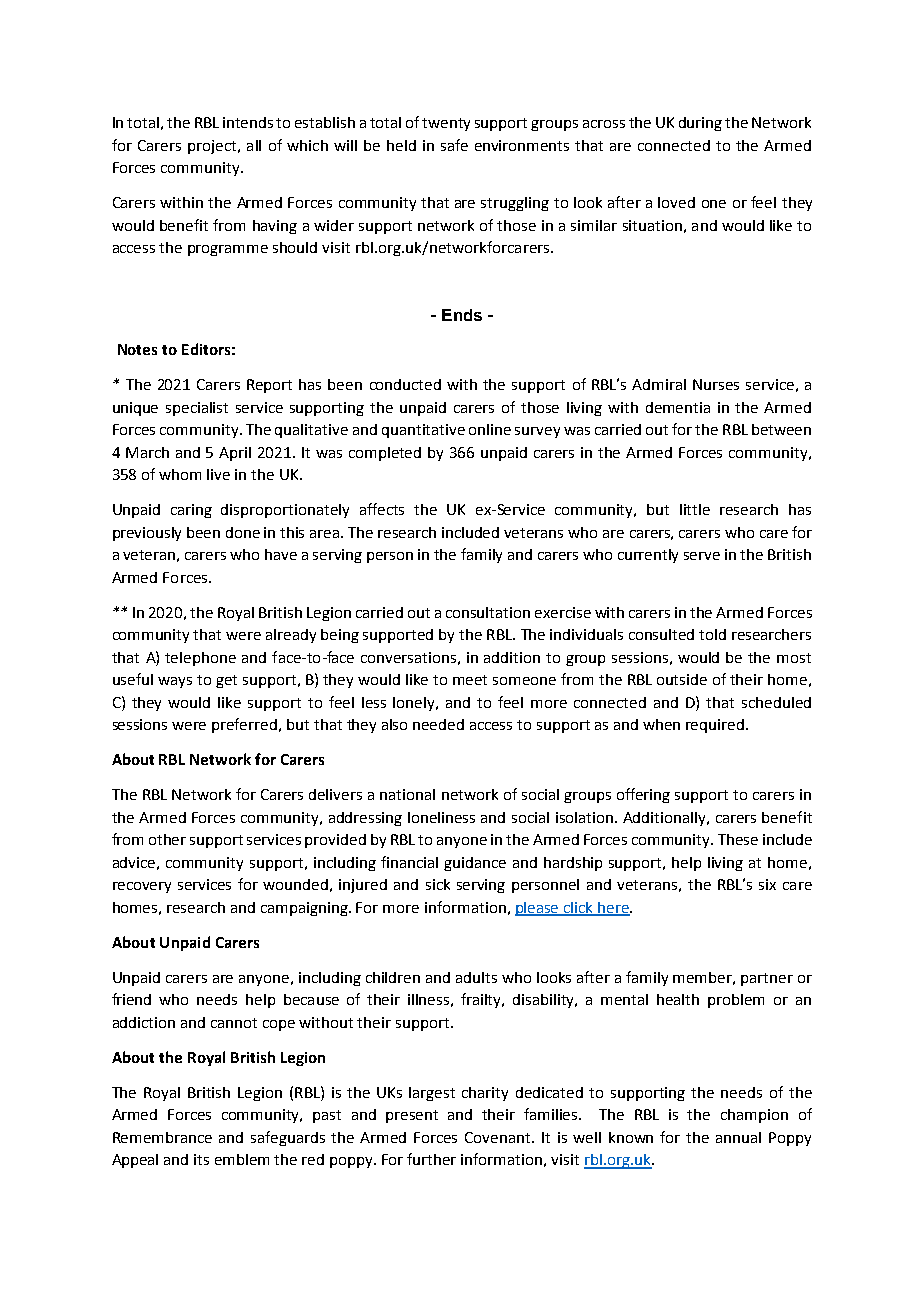 The width and height of the image is (924, 1308). I want to click on little, so click(695, 509).
